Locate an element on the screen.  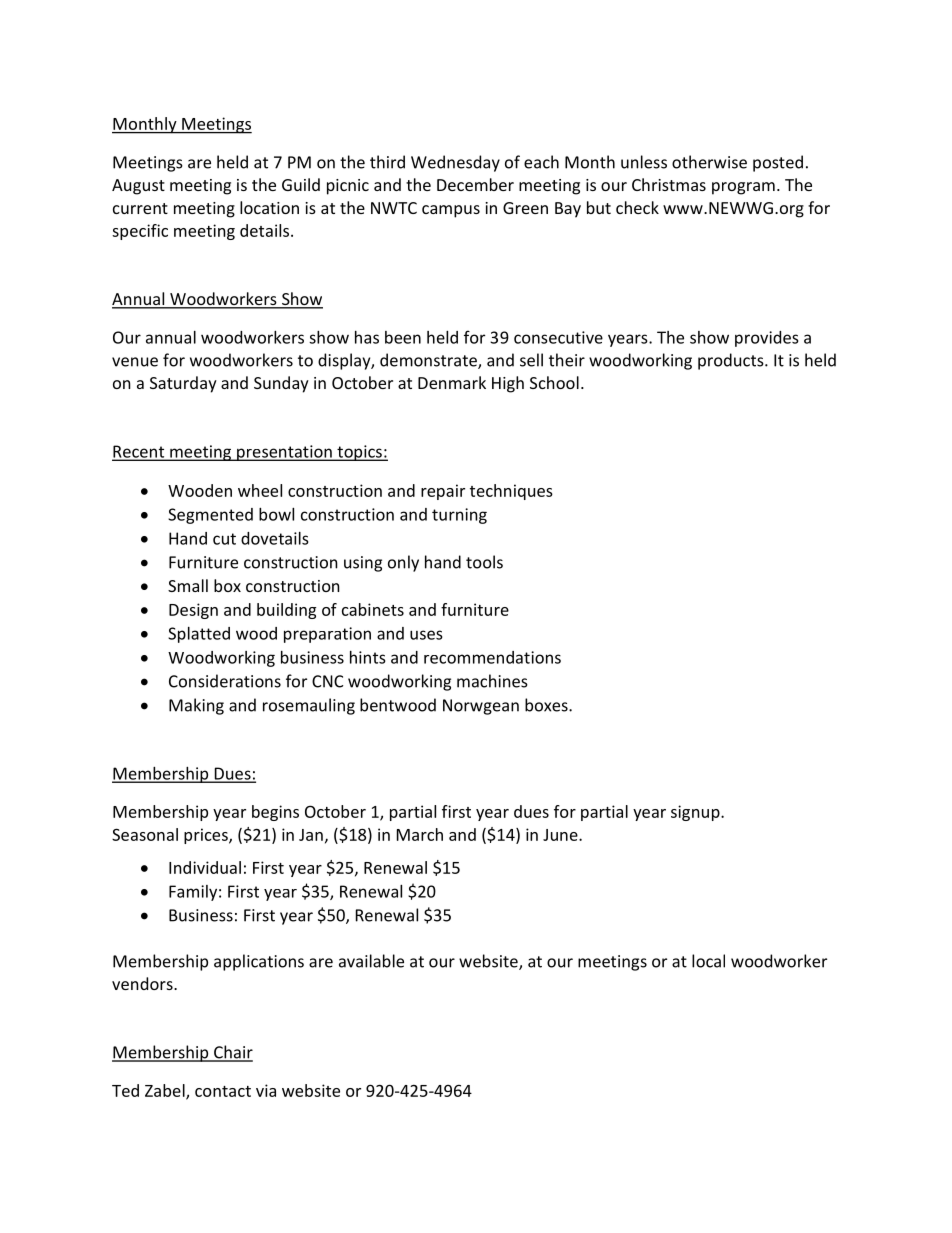
begins is located at coordinates (275, 813).
